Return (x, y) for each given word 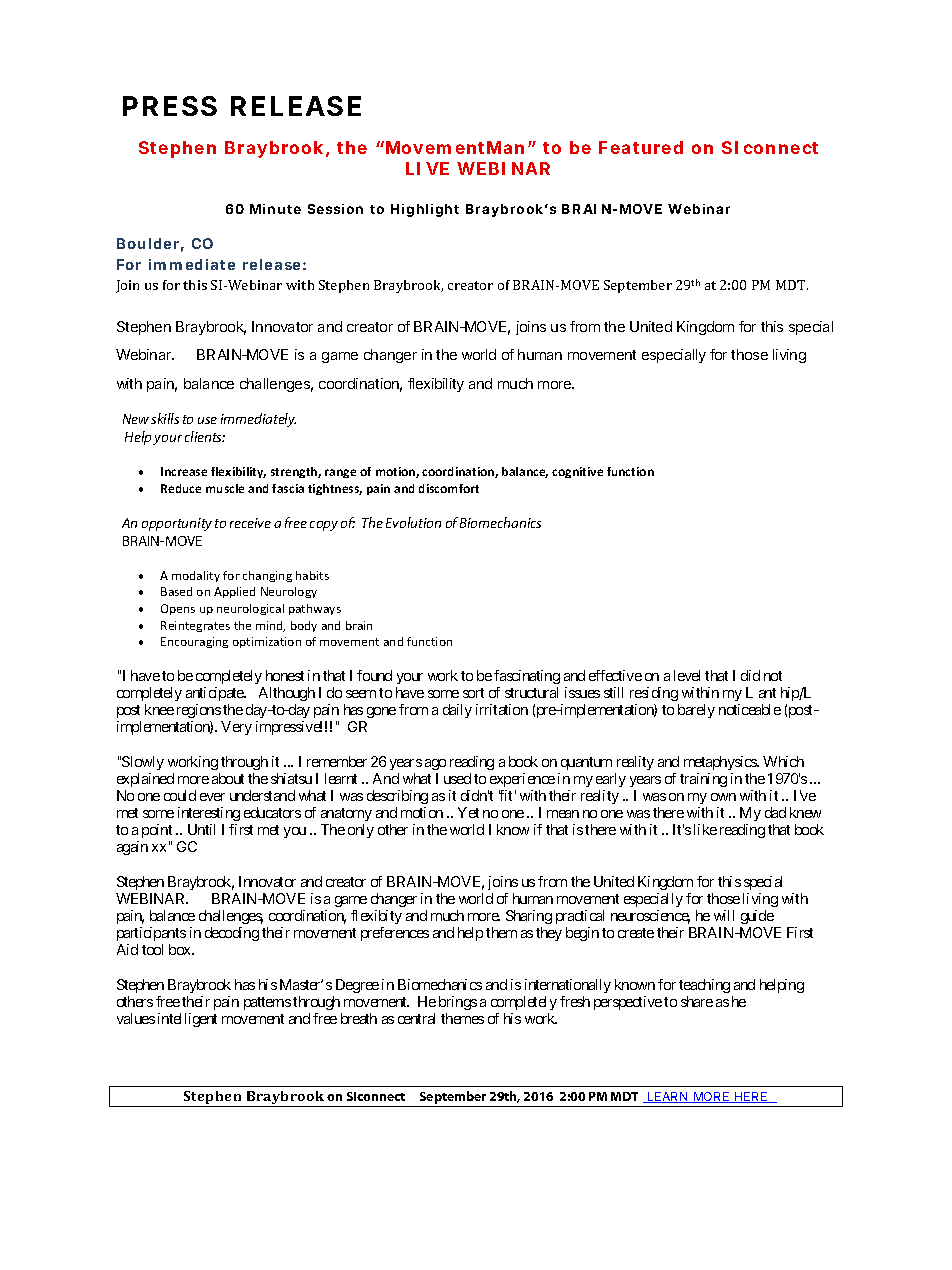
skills (165, 418)
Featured (641, 147)
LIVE (427, 168)
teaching (704, 986)
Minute (275, 209)
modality (196, 576)
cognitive (577, 472)
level (687, 675)
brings (458, 1003)
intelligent (187, 1020)
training (703, 780)
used (457, 778)
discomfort (449, 488)
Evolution (413, 522)
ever (212, 797)
